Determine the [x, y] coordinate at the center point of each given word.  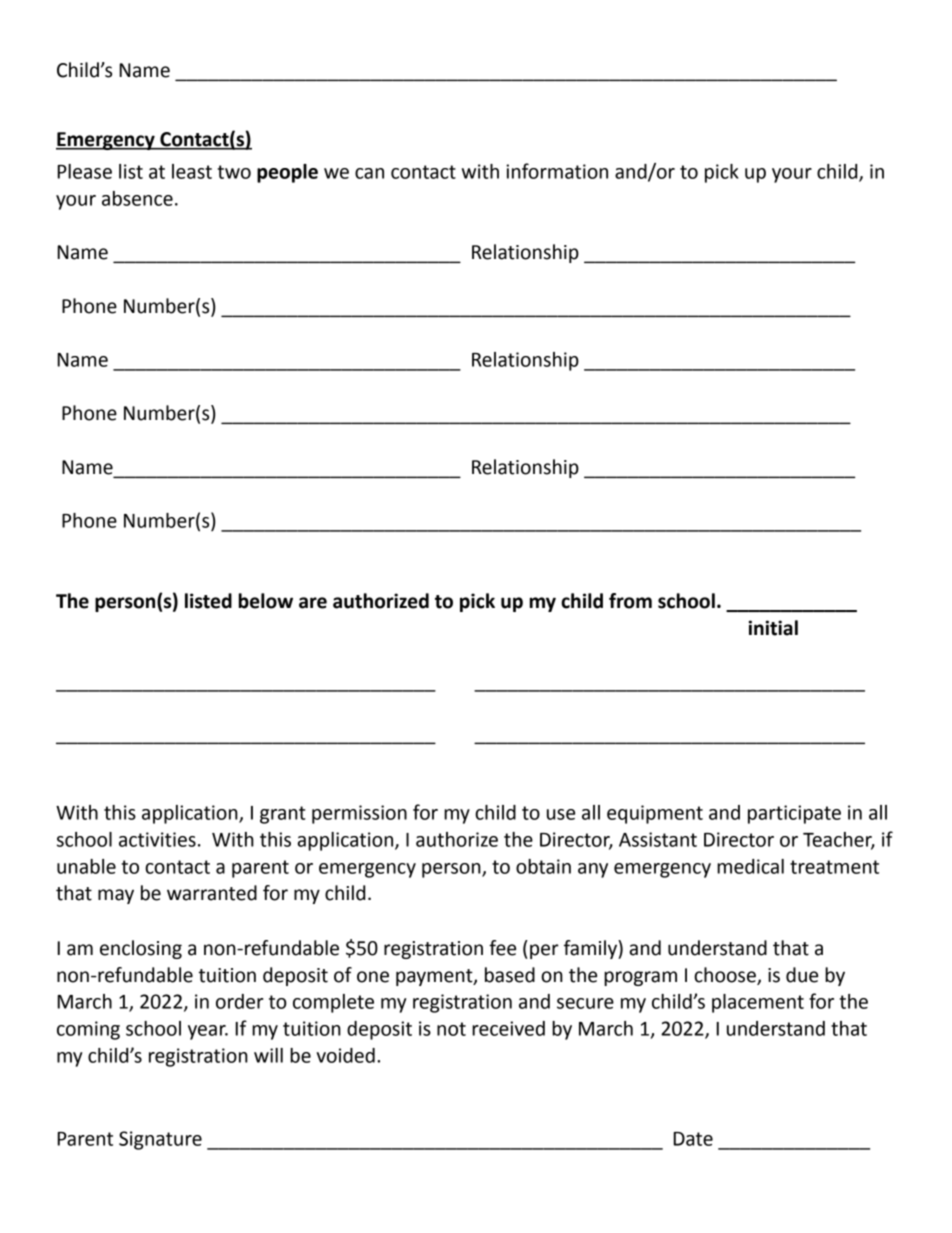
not [451, 1029]
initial [773, 628]
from [630, 601]
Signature [160, 1140]
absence [137, 198]
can [369, 173]
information [557, 171]
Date [693, 1139]
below [266, 601]
